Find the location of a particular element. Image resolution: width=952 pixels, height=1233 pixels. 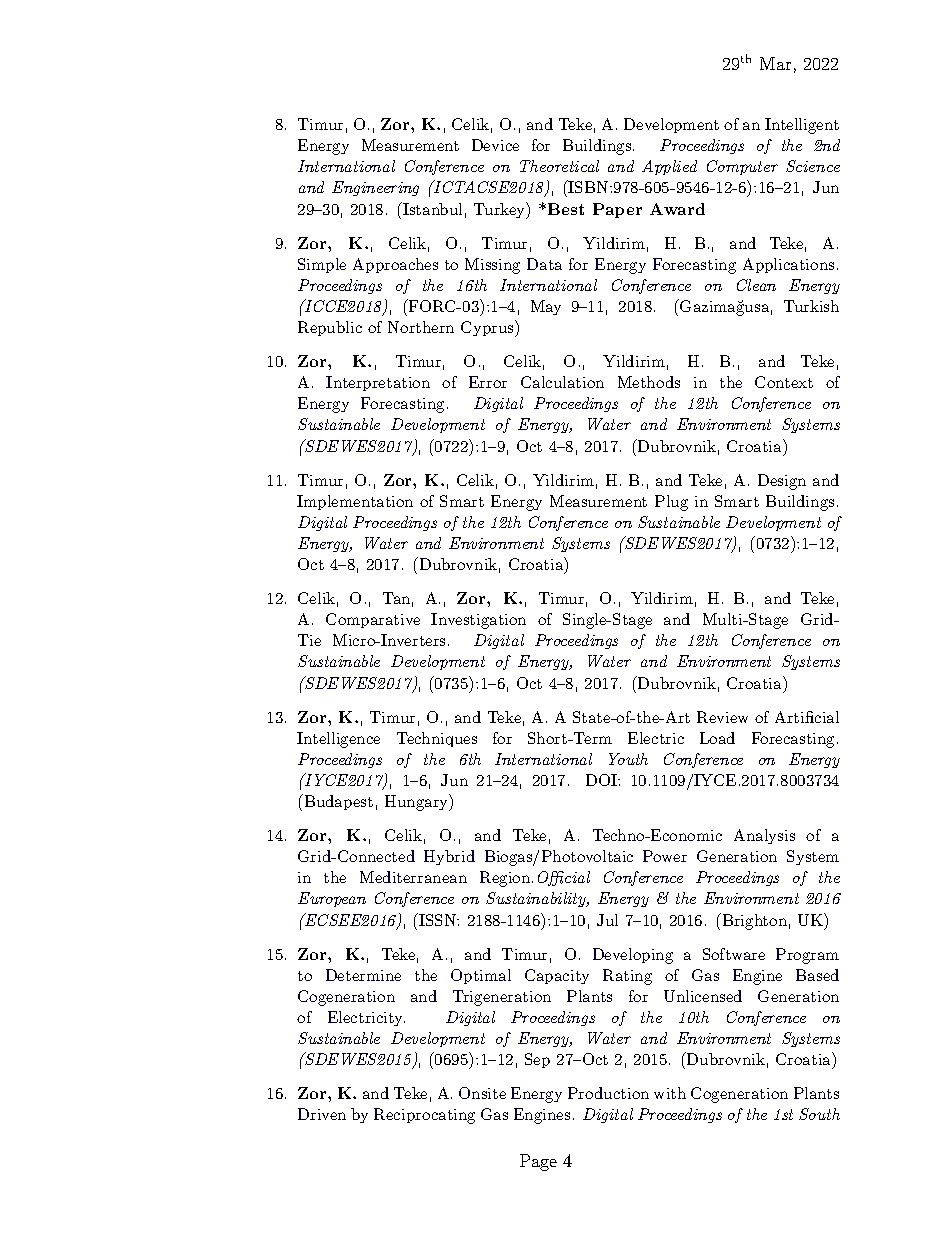

Page is located at coordinates (538, 1162).
